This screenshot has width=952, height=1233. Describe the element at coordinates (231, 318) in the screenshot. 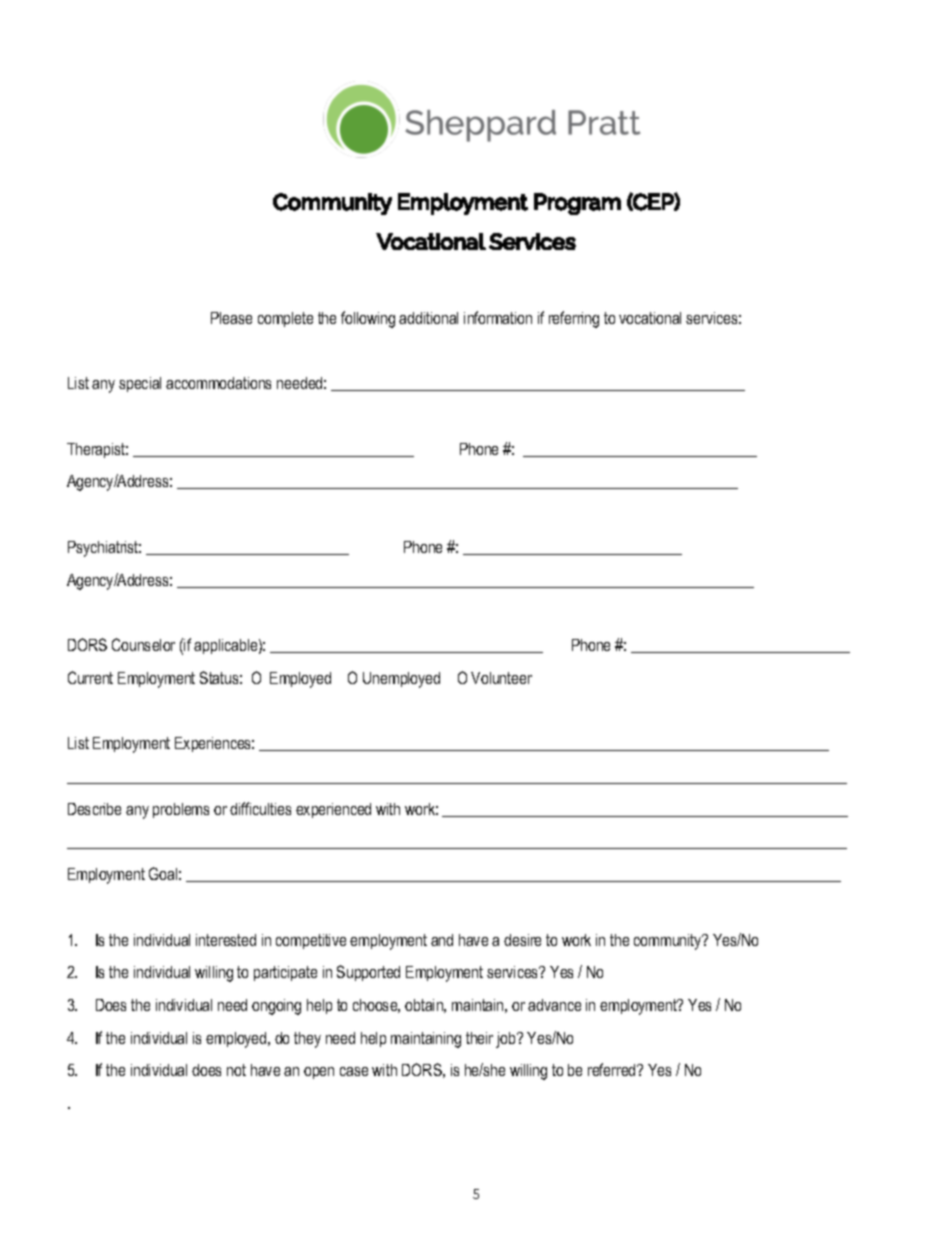

I see `Please` at that location.
